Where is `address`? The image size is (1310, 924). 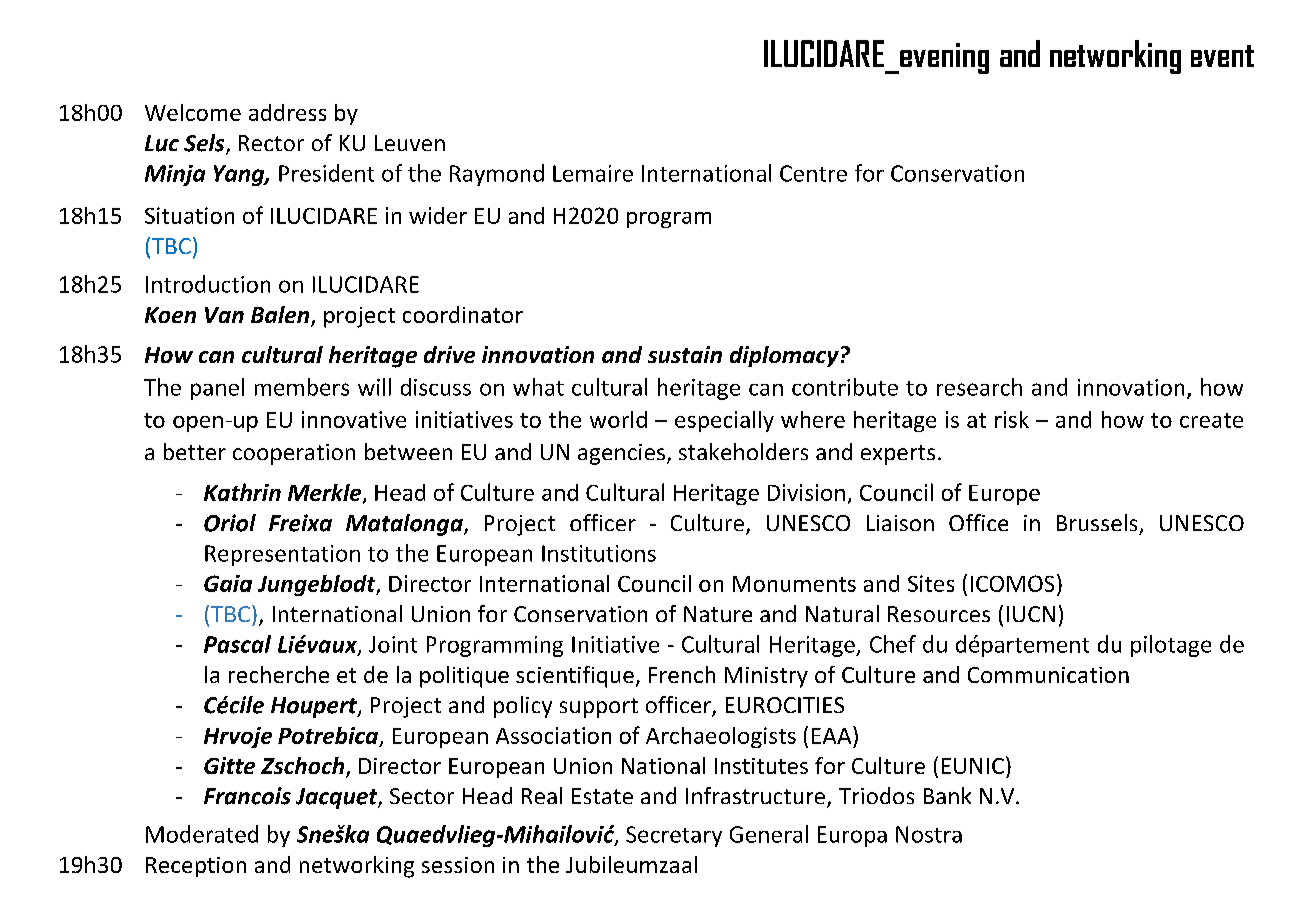
address is located at coordinates (287, 112).
